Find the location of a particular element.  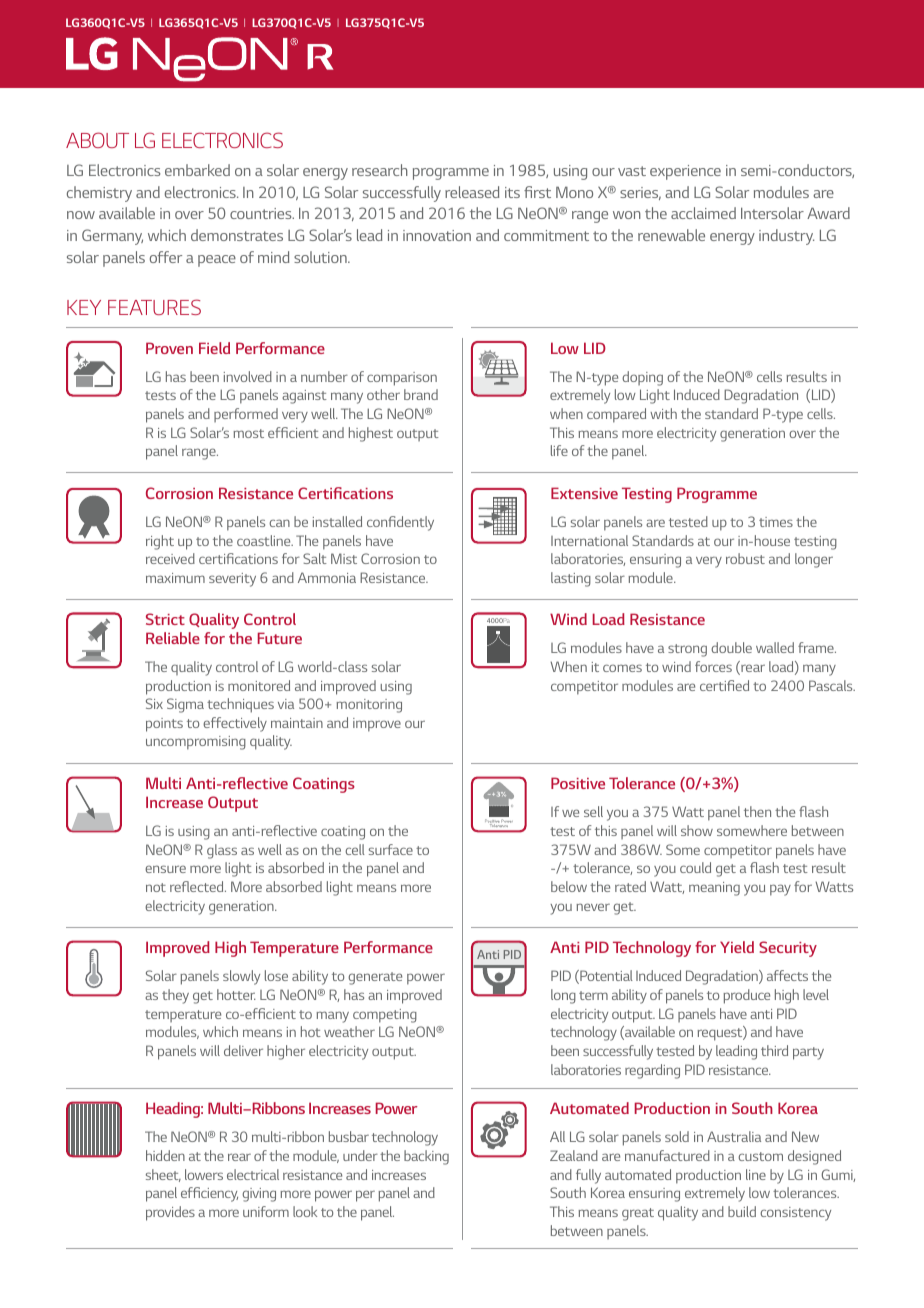

ensure is located at coordinates (165, 869).
